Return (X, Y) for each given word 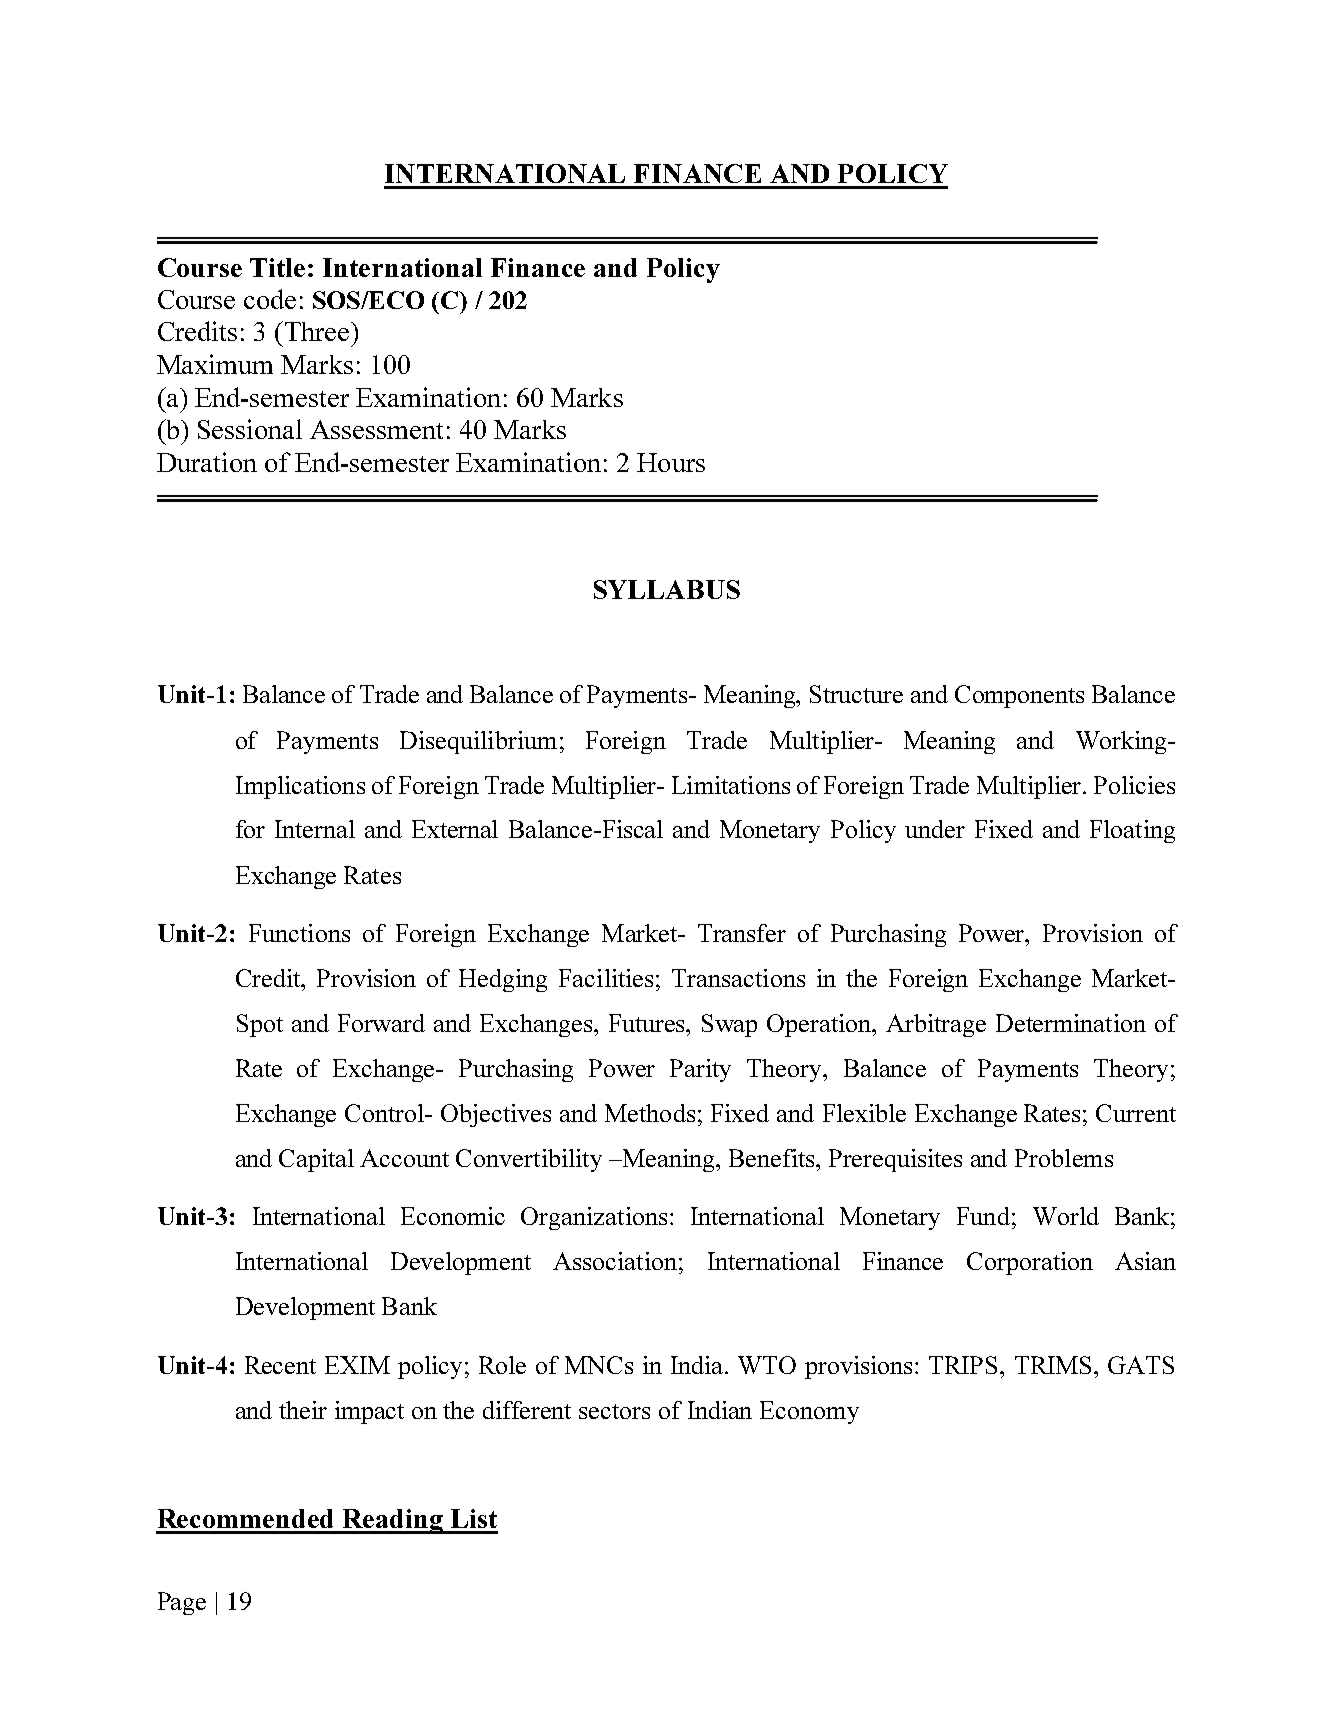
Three (317, 331)
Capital (316, 1160)
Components (1019, 696)
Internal (315, 829)
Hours (671, 462)
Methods (650, 1113)
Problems (1064, 1158)
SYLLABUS (667, 589)
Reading (393, 1521)
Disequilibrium (478, 742)
